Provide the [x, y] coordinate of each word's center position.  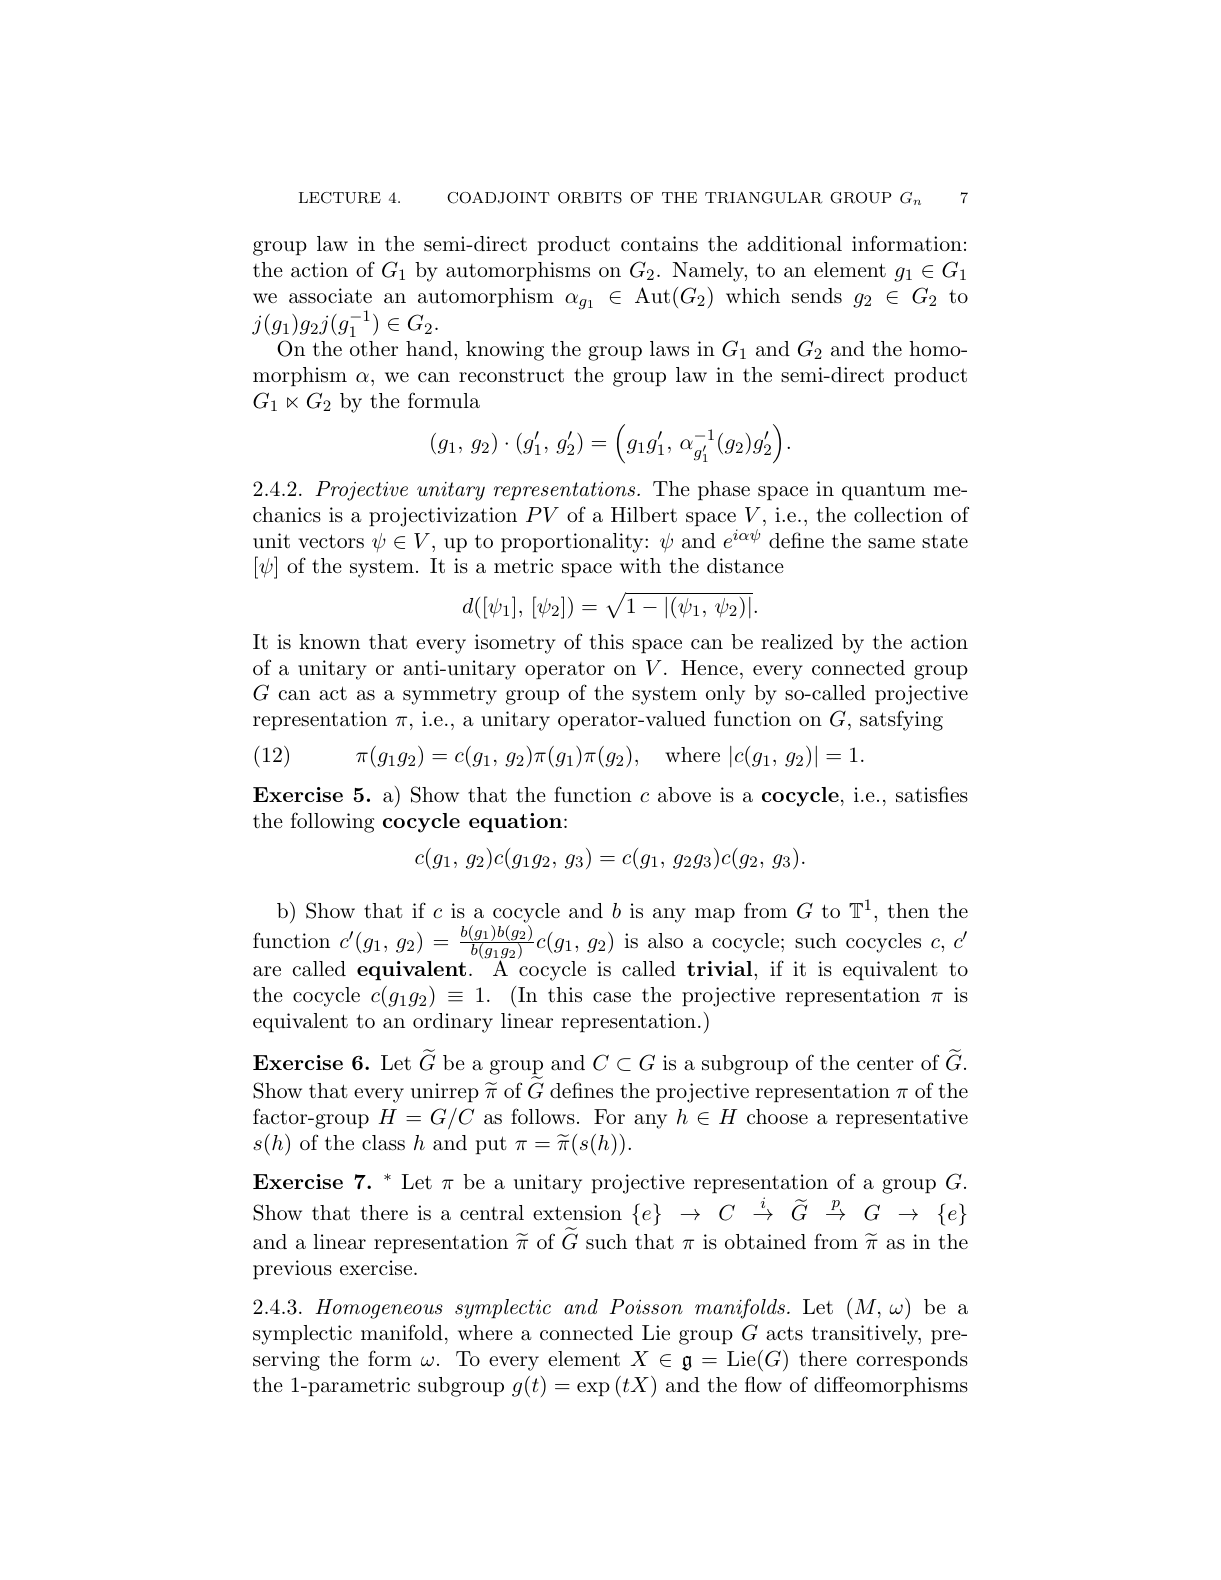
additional [794, 244]
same [891, 543]
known [329, 641]
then [908, 910]
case [612, 997]
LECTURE [340, 198]
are [267, 971]
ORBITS [590, 198]
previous [292, 1270]
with [640, 565]
